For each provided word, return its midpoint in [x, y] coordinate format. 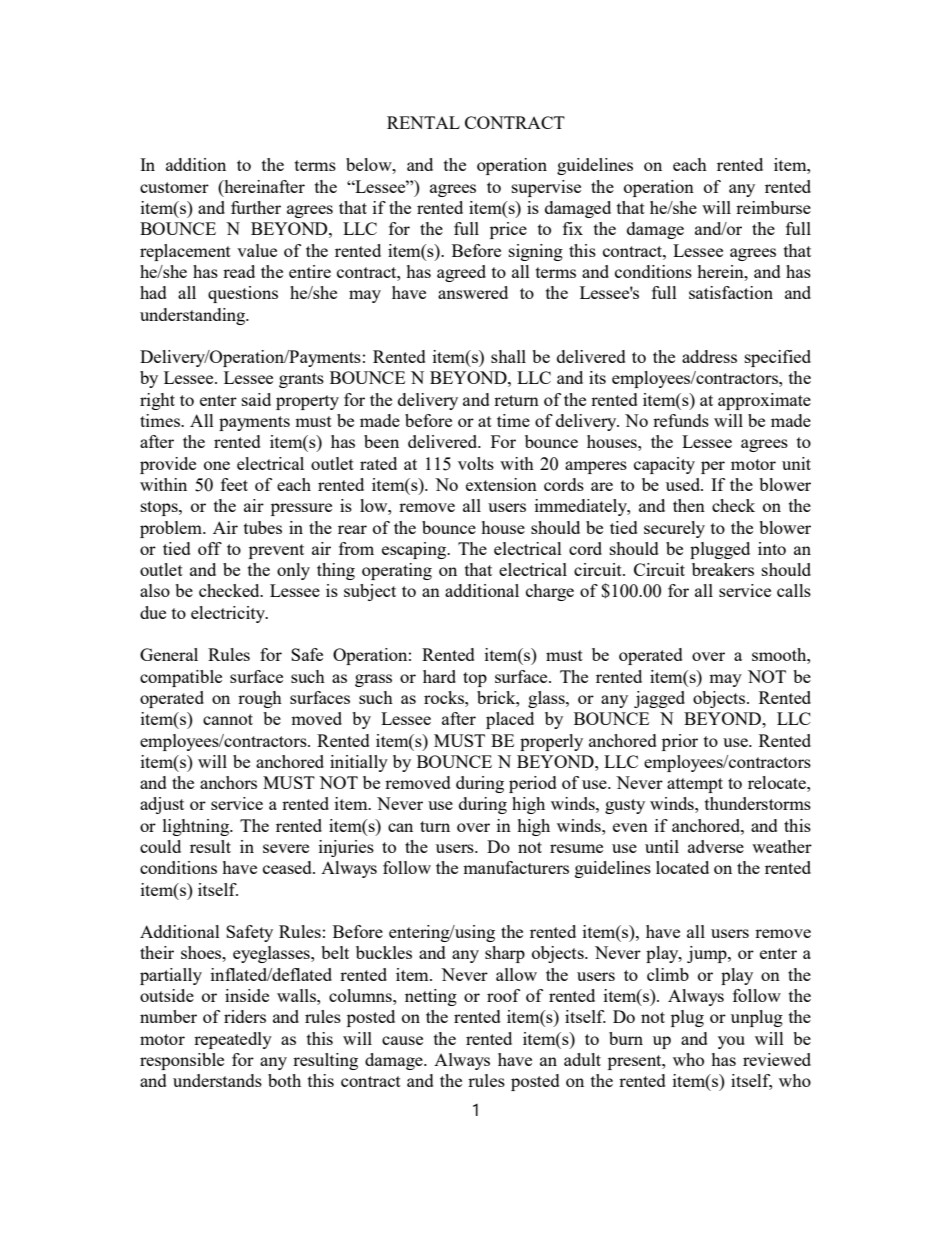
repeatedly [233, 1040]
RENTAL [423, 122]
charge [550, 592]
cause [402, 1040]
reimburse [773, 207]
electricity [229, 614]
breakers [723, 569]
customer [174, 187]
